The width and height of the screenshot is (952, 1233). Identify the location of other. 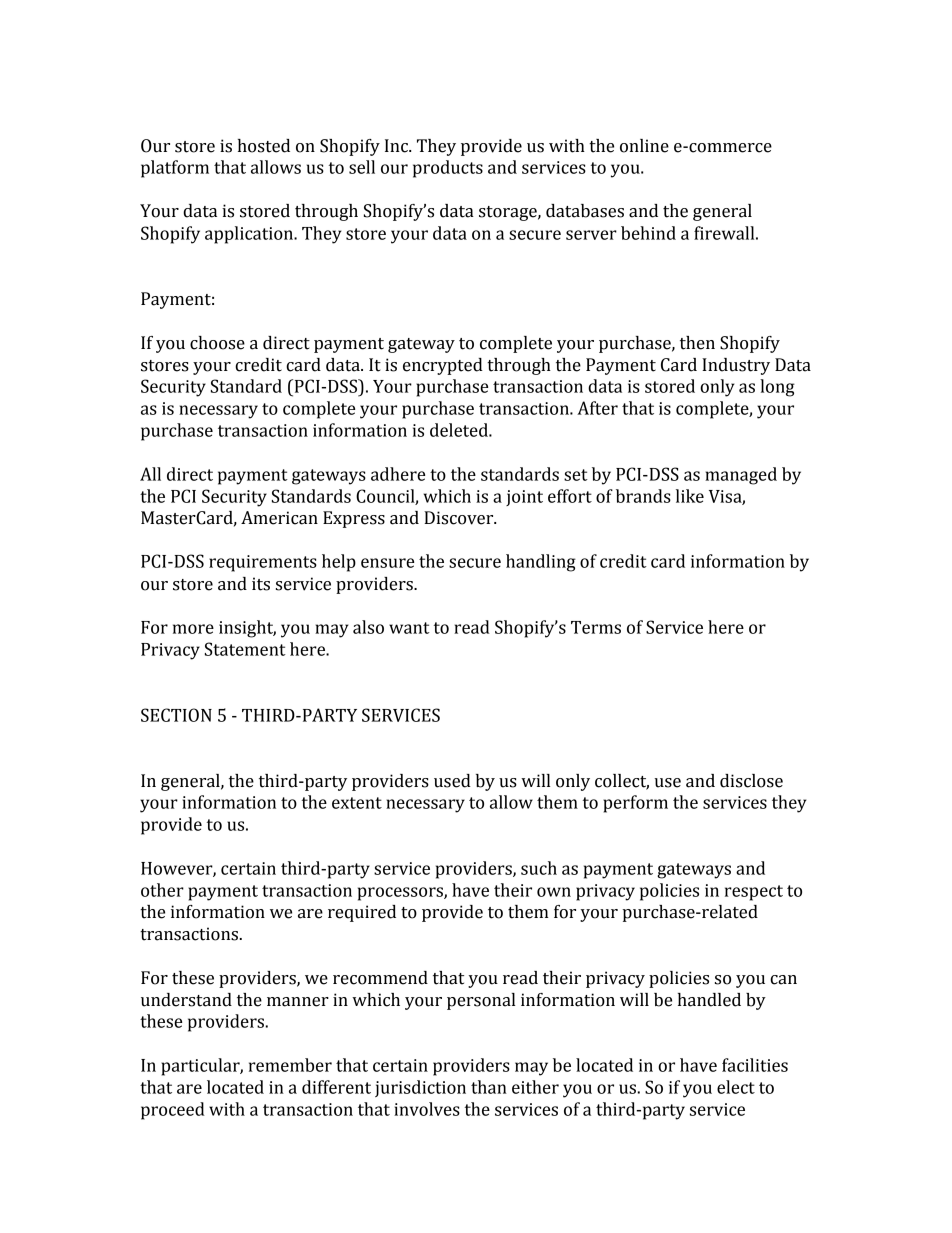
(162, 890).
